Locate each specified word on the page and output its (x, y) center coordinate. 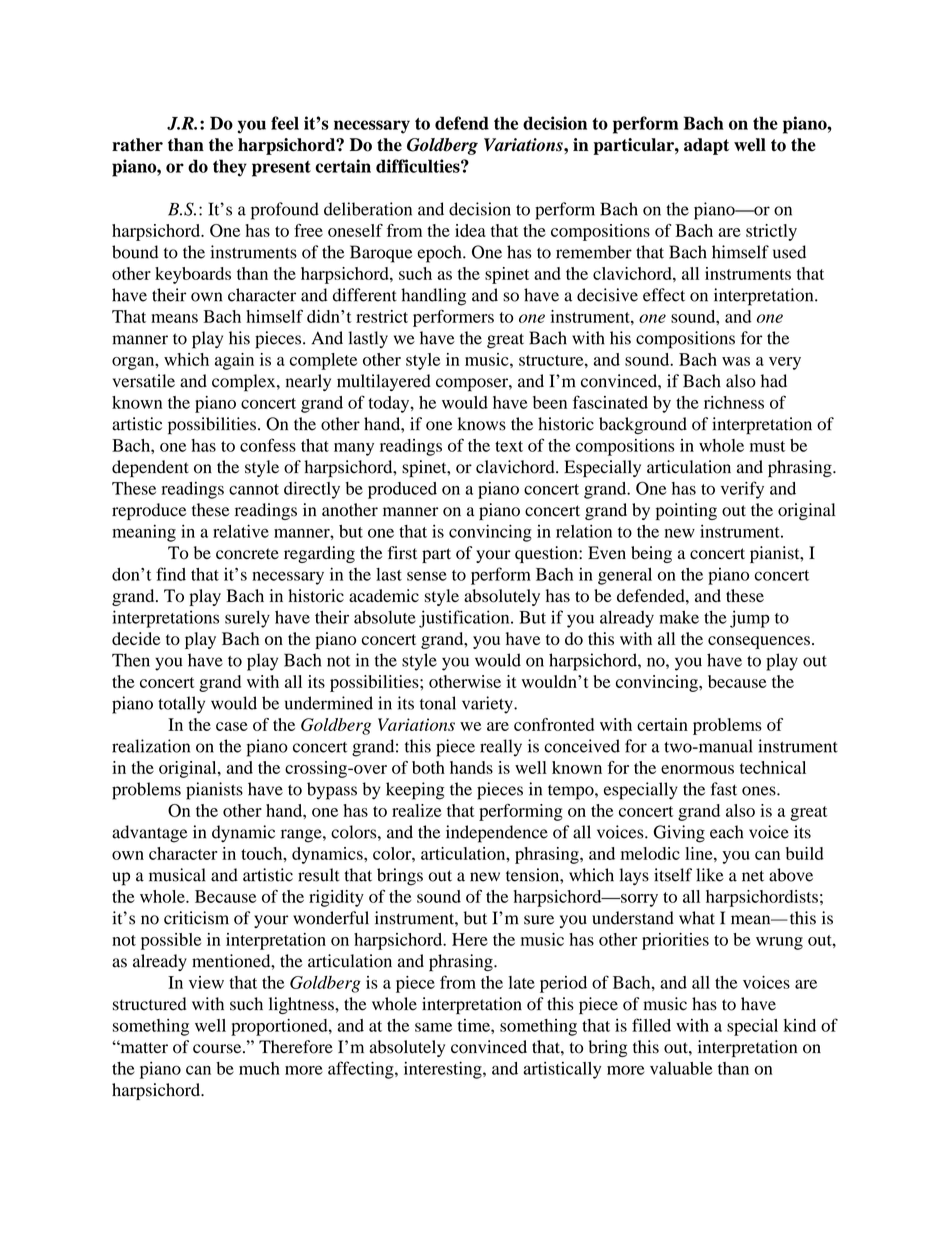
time (475, 1025)
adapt (706, 146)
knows (482, 424)
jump (750, 619)
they (230, 168)
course (218, 1049)
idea (470, 230)
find (171, 574)
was (736, 361)
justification (465, 619)
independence (497, 834)
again (234, 361)
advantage (150, 834)
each (726, 832)
